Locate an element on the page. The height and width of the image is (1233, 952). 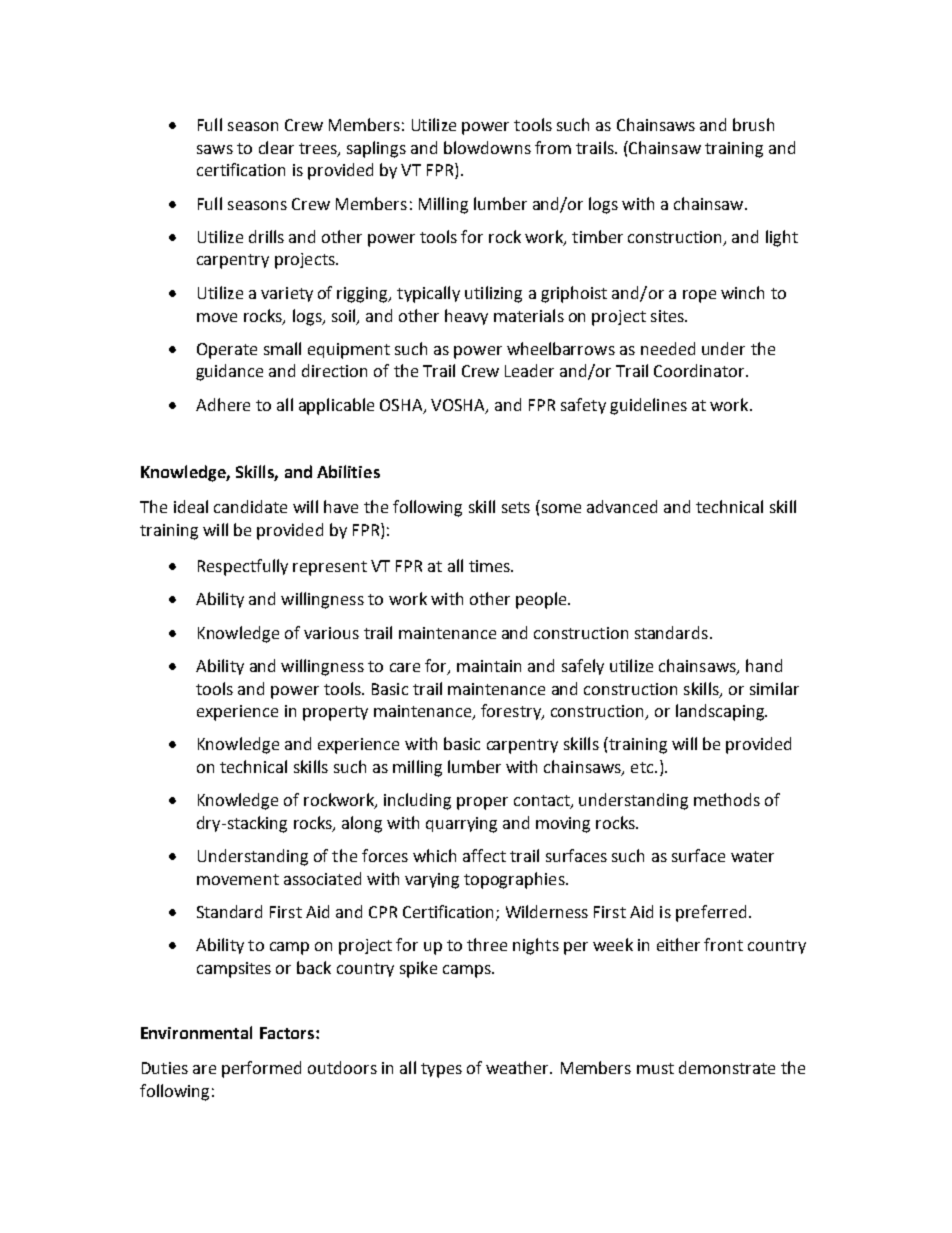
brush is located at coordinates (753, 124).
